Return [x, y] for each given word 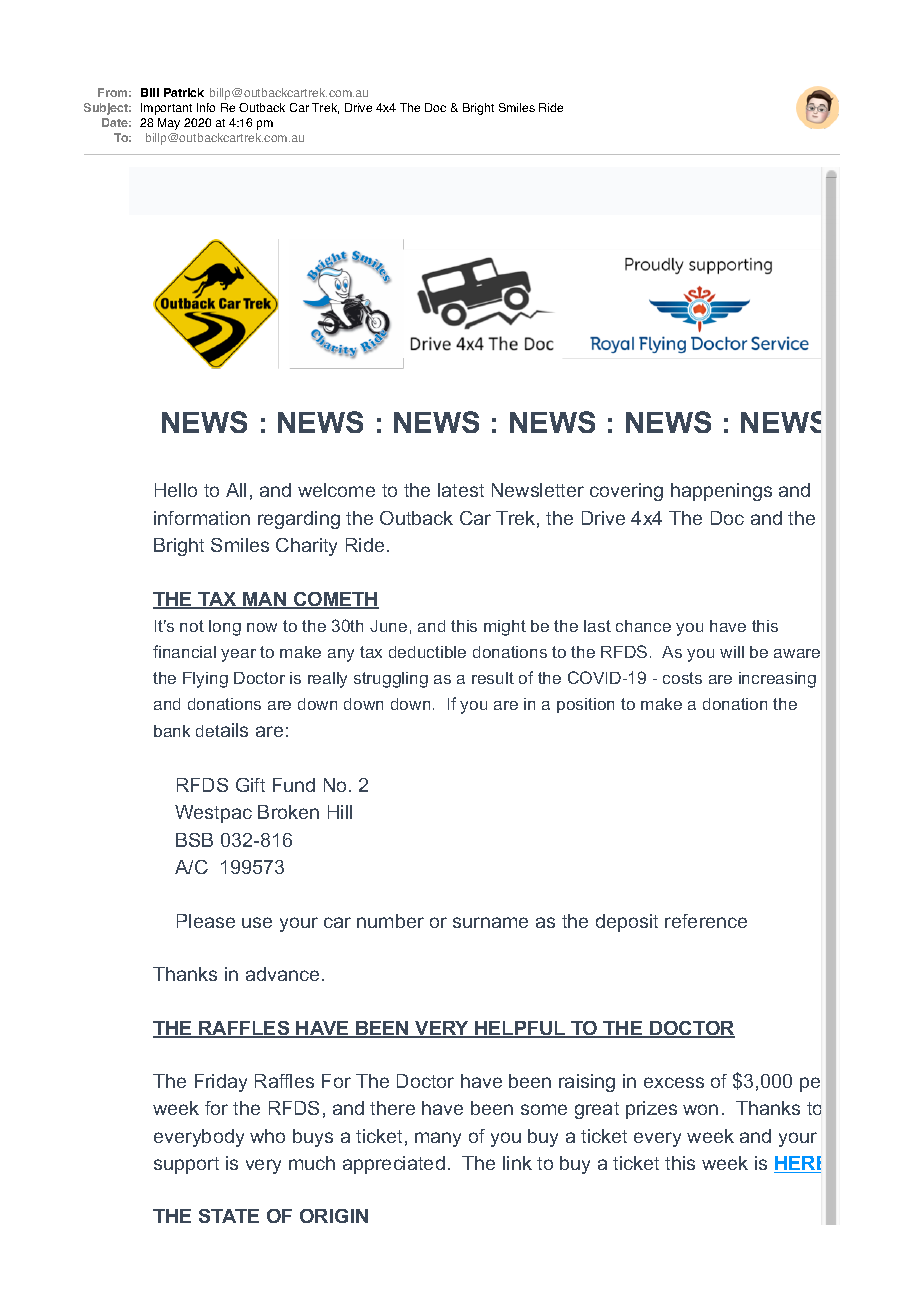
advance [282, 974]
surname [490, 922]
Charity [306, 547]
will [732, 652]
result [493, 678]
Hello [176, 490]
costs [682, 678]
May [169, 124]
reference [706, 921]
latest [461, 490]
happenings [721, 492]
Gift [250, 785]
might [505, 628]
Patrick [184, 92]
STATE [229, 1216]
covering [626, 492]
